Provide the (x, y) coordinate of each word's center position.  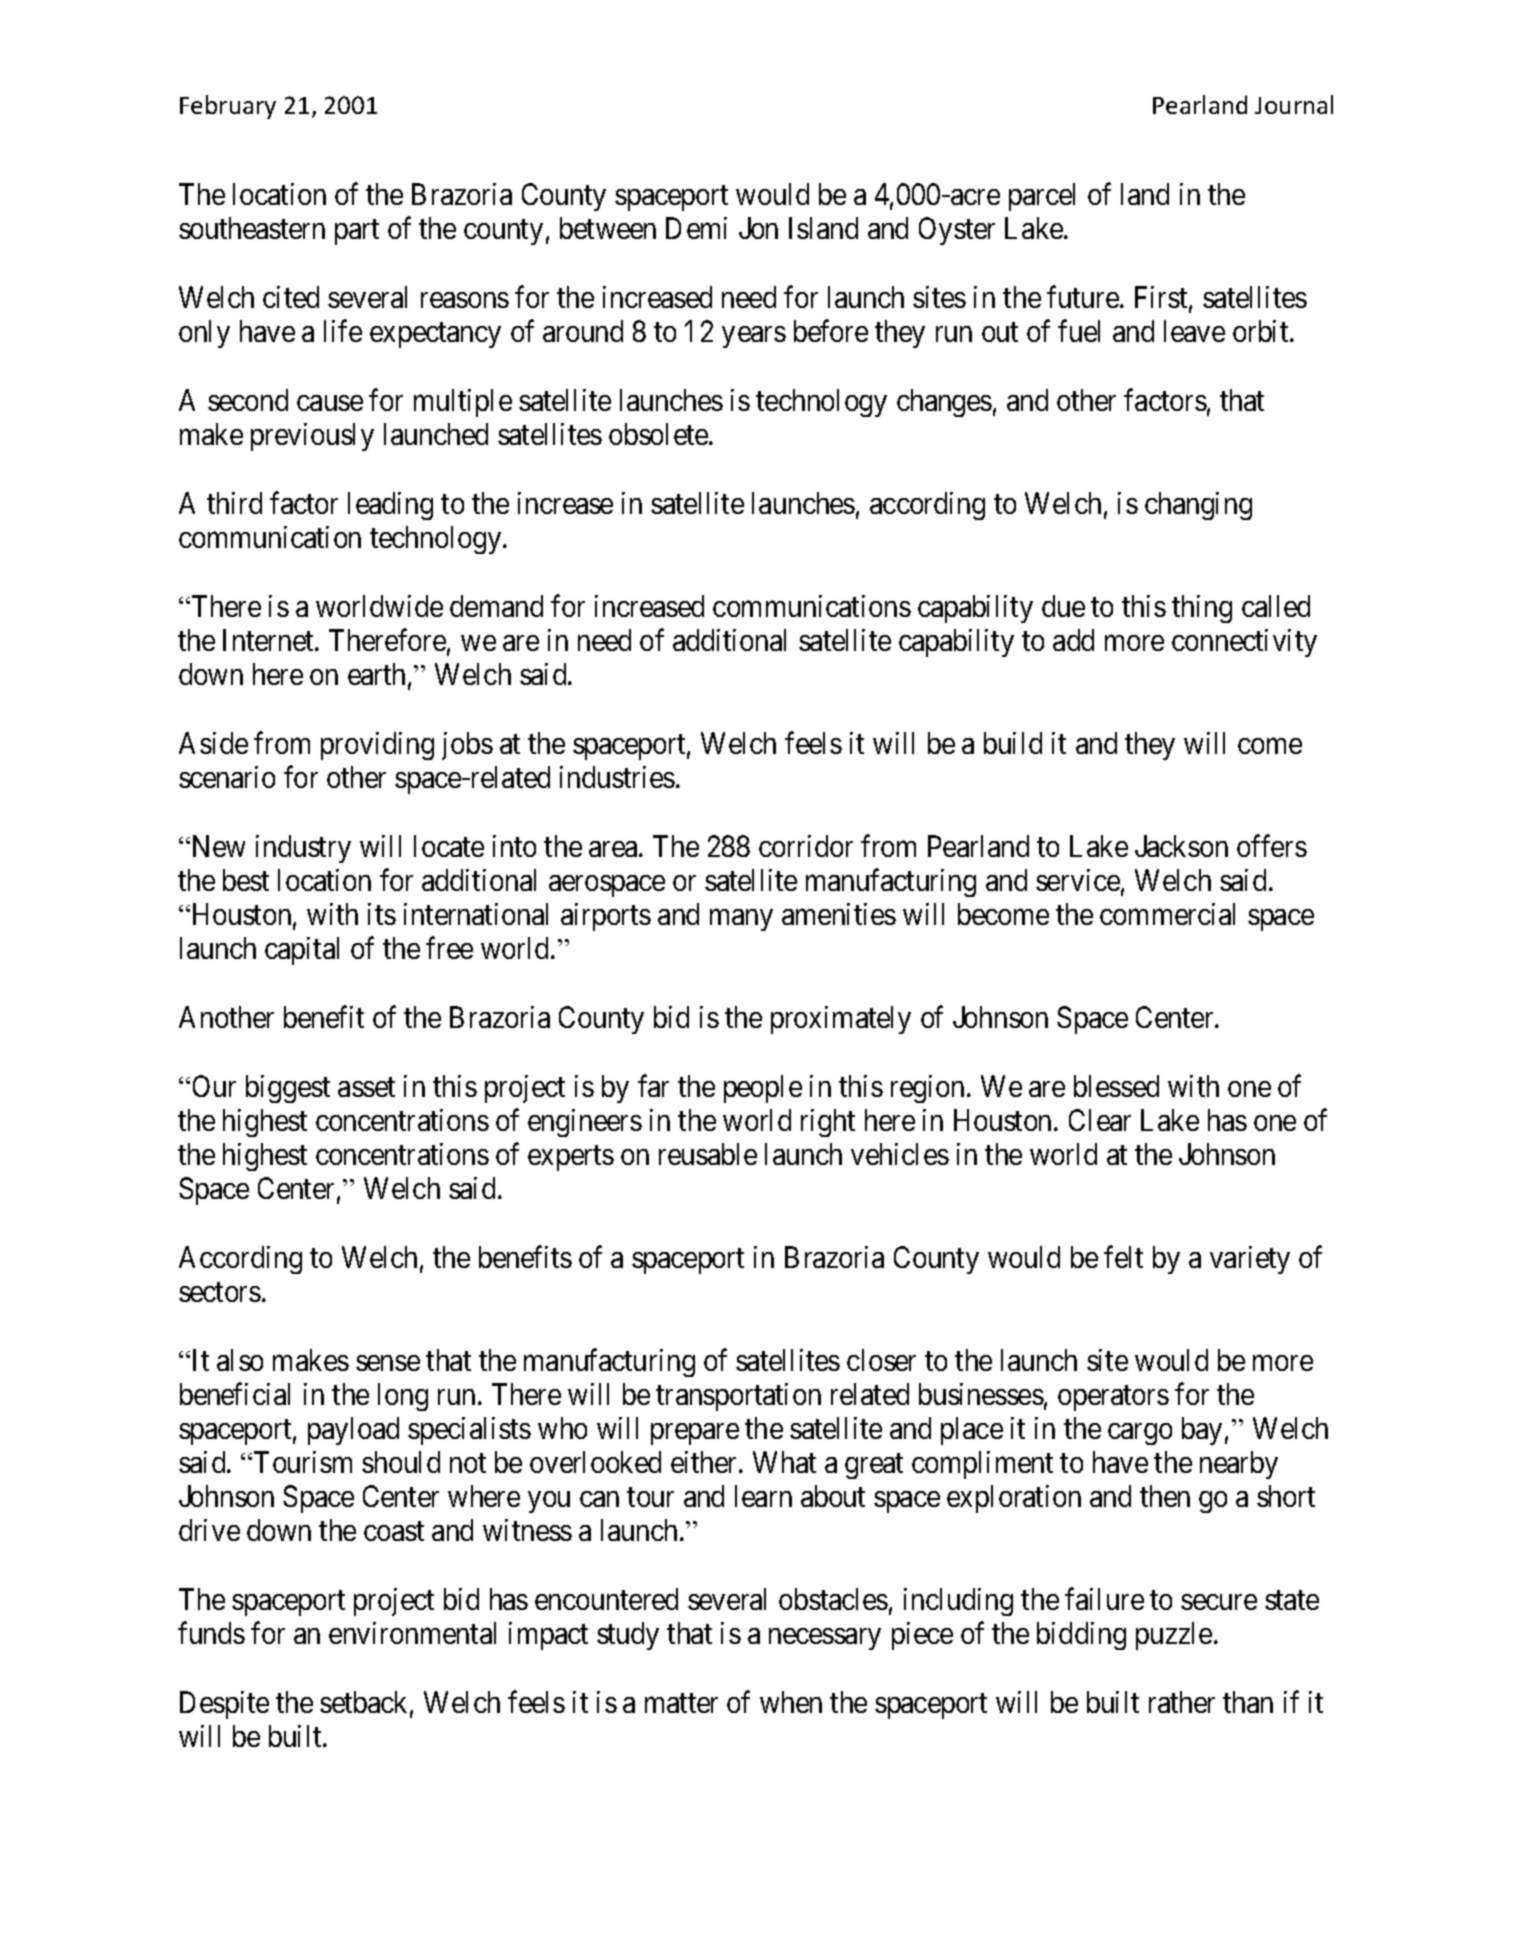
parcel (1042, 197)
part (357, 232)
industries (617, 777)
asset (366, 1087)
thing (1202, 609)
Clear (1100, 1120)
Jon (758, 228)
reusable (708, 1154)
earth (376, 674)
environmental (412, 1633)
